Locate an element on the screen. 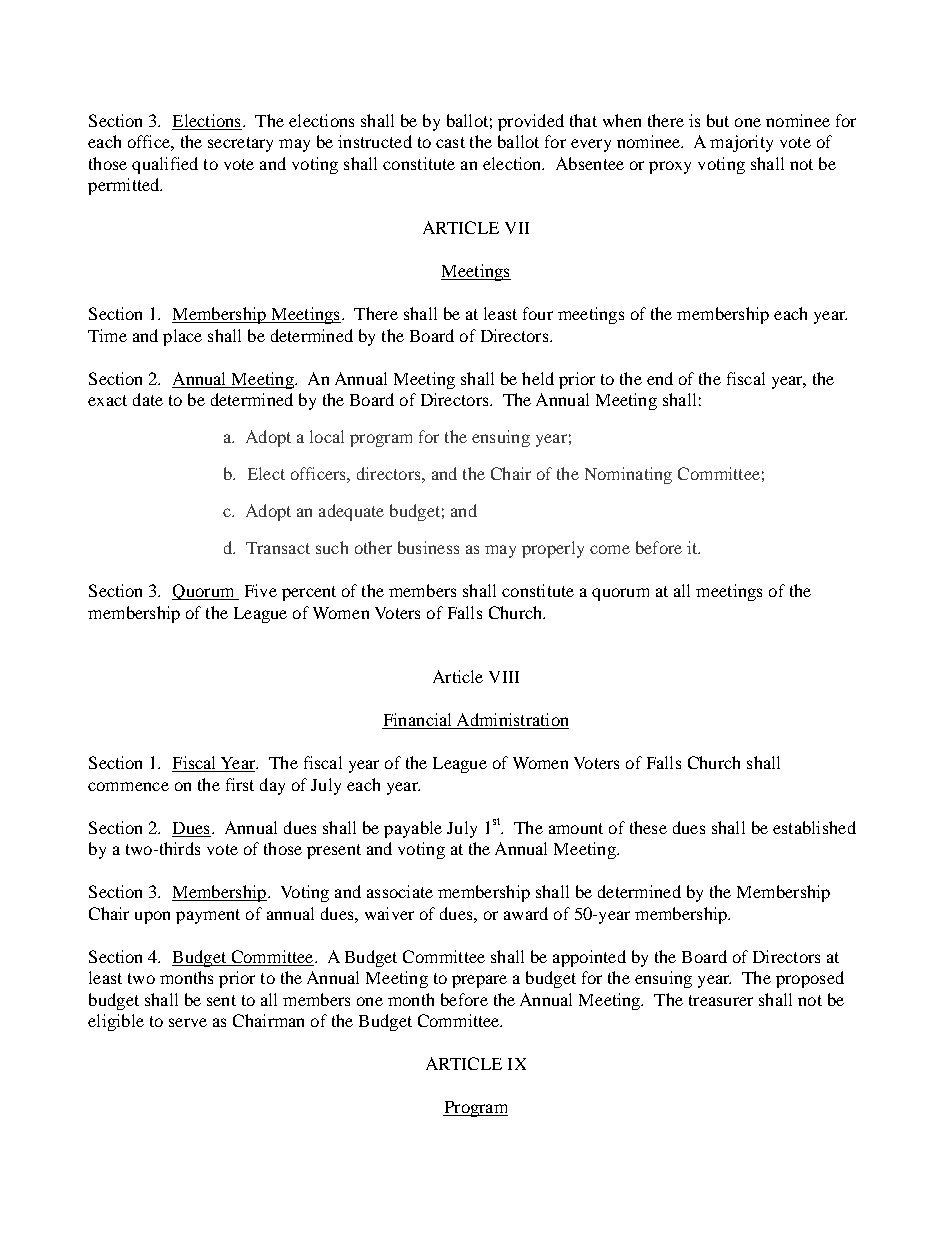 This screenshot has width=952, height=1233. come is located at coordinates (610, 549).
